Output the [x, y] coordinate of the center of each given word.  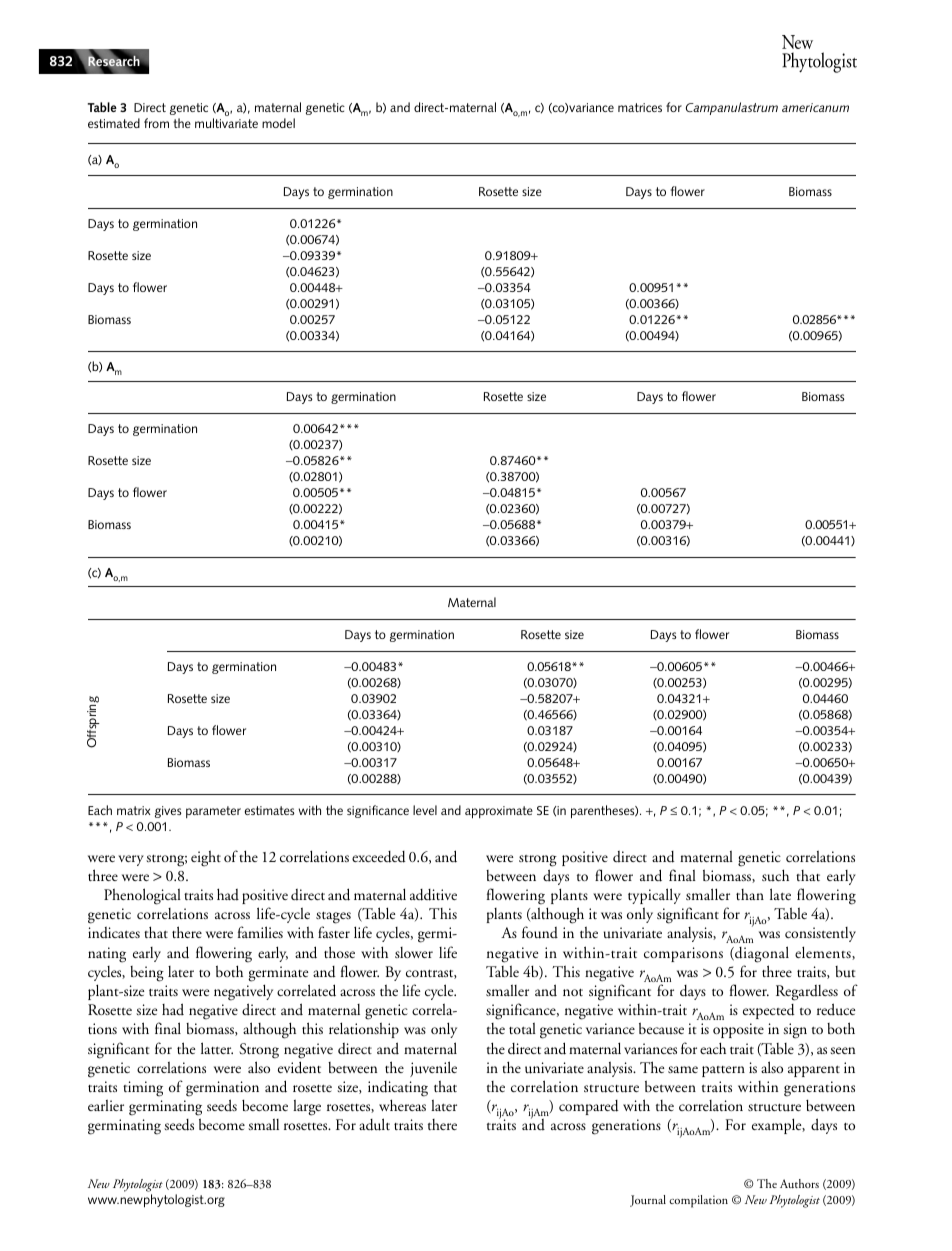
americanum [815, 107]
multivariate [226, 123]
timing [143, 1089]
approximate [499, 812]
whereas [402, 1105]
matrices [640, 107]
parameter [213, 812]
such [775, 875]
